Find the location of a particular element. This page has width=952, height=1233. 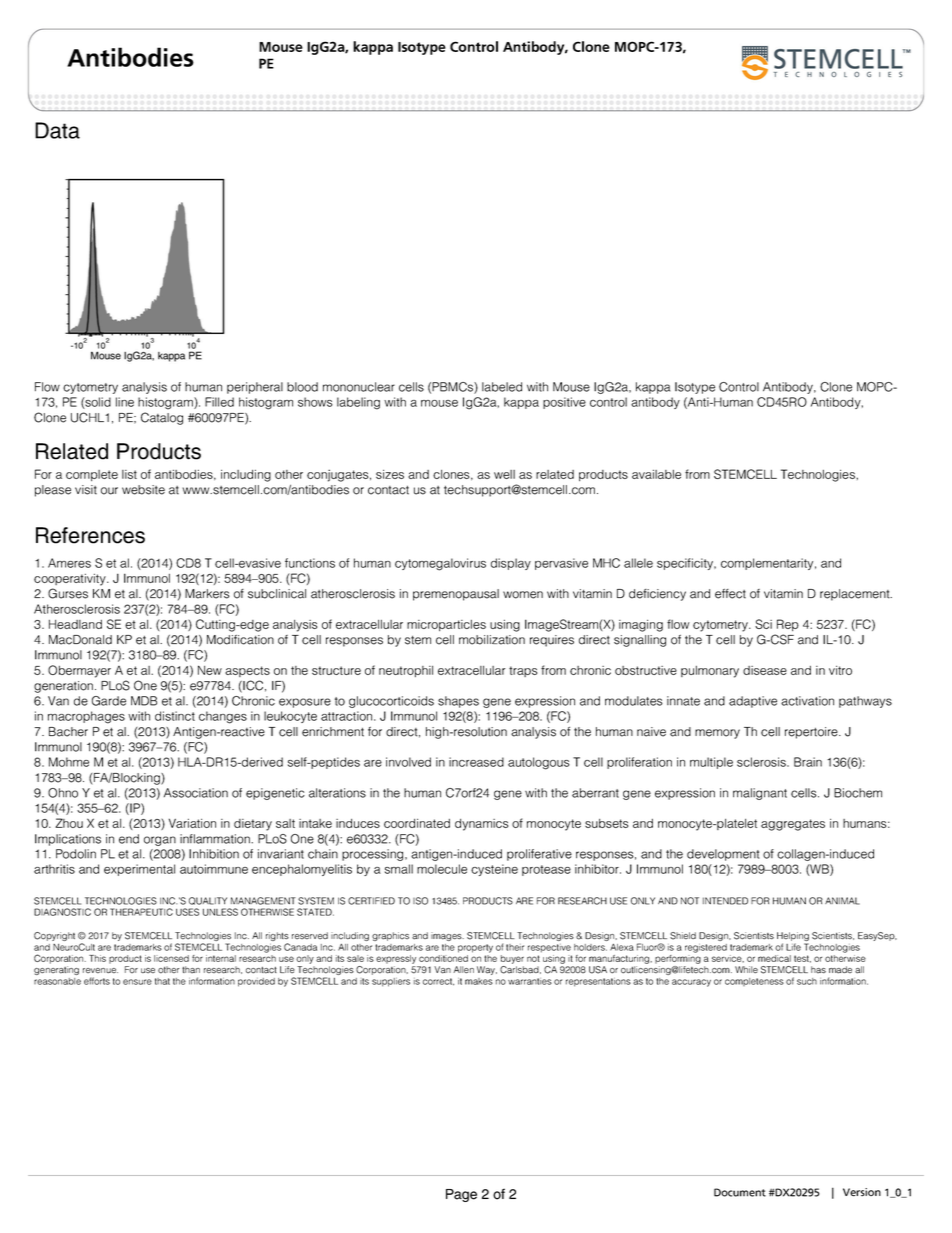

Page is located at coordinates (461, 1195).
